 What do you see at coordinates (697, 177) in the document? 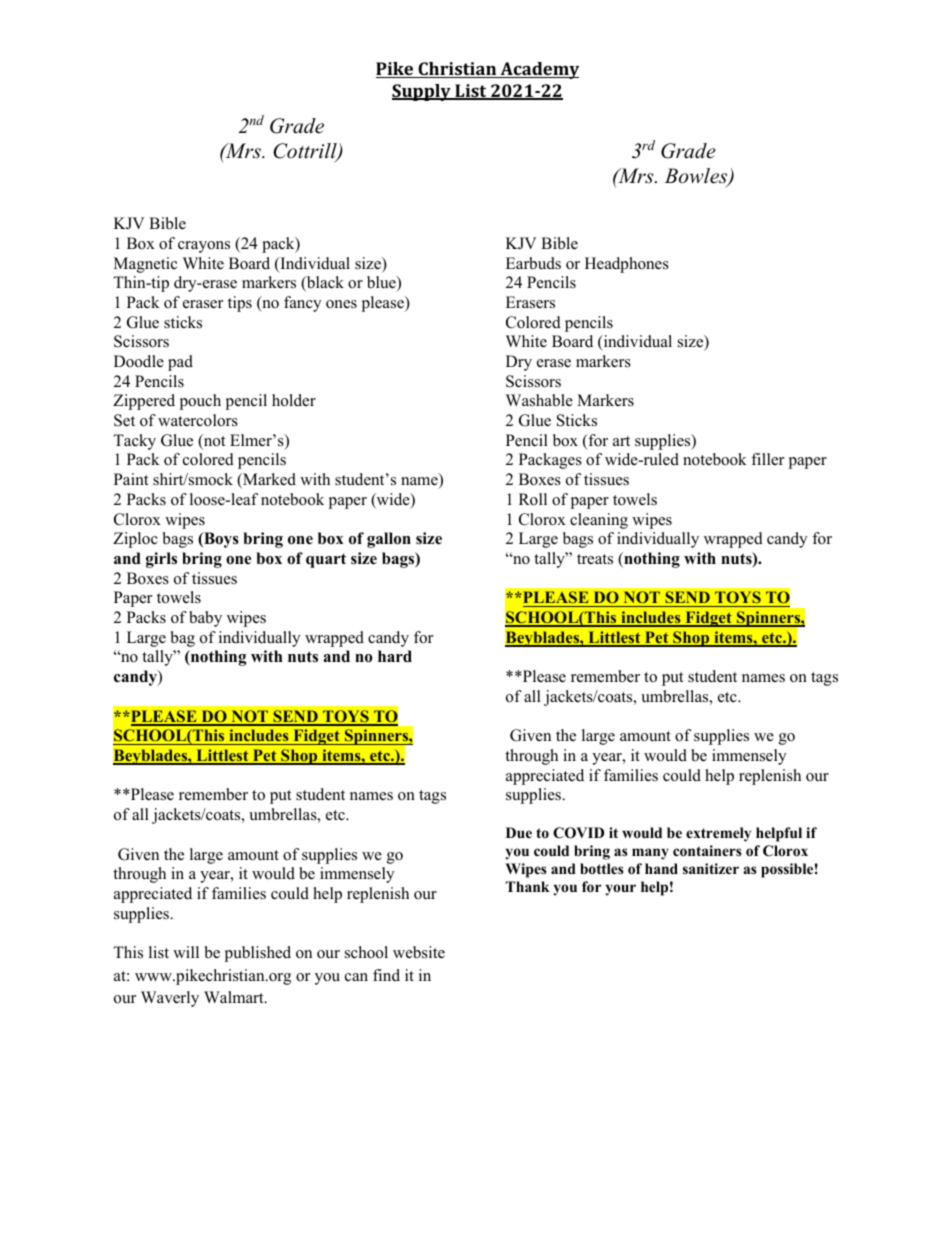
I see `Bowles` at bounding box center [697, 177].
